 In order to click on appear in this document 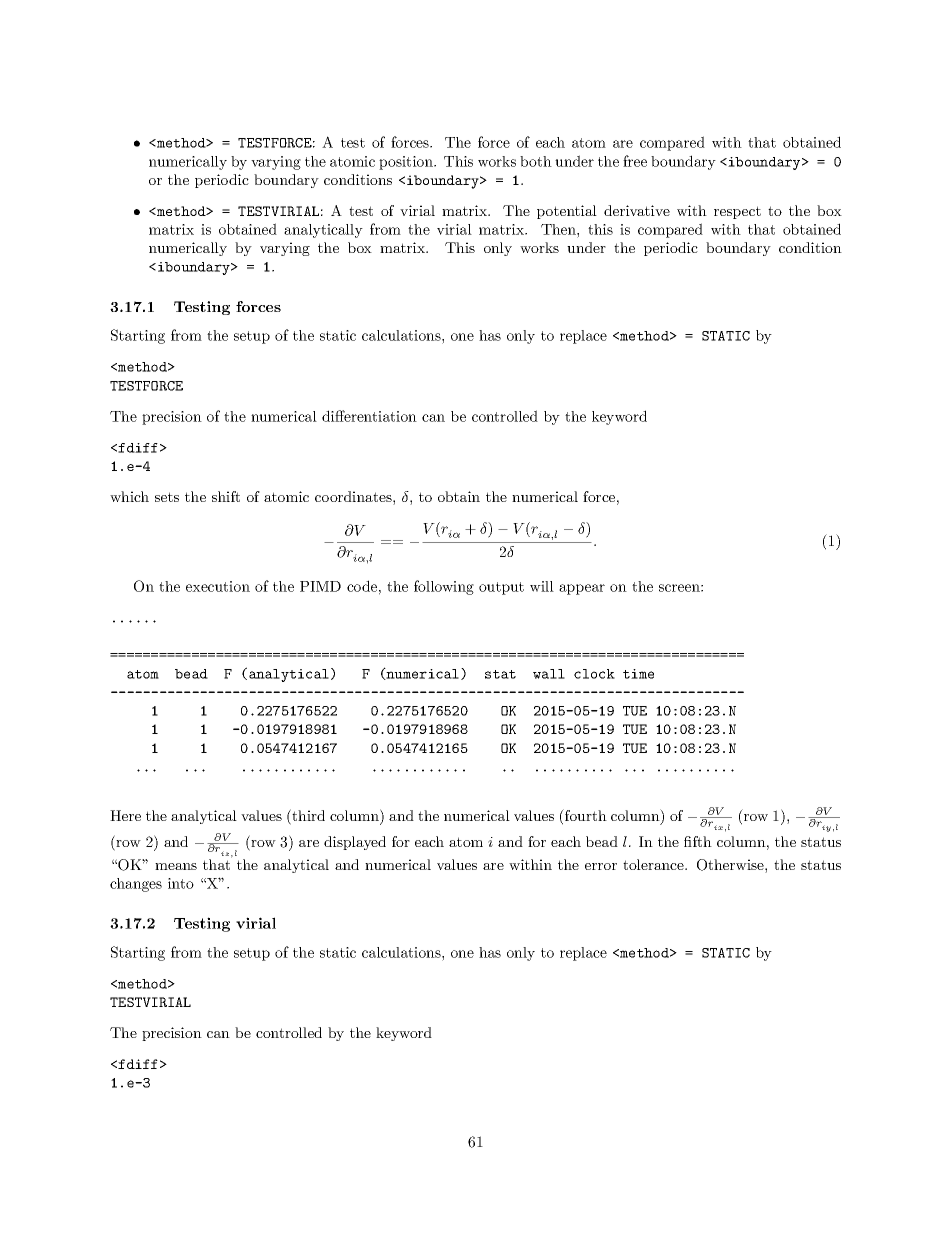, I will do `click(582, 589)`.
